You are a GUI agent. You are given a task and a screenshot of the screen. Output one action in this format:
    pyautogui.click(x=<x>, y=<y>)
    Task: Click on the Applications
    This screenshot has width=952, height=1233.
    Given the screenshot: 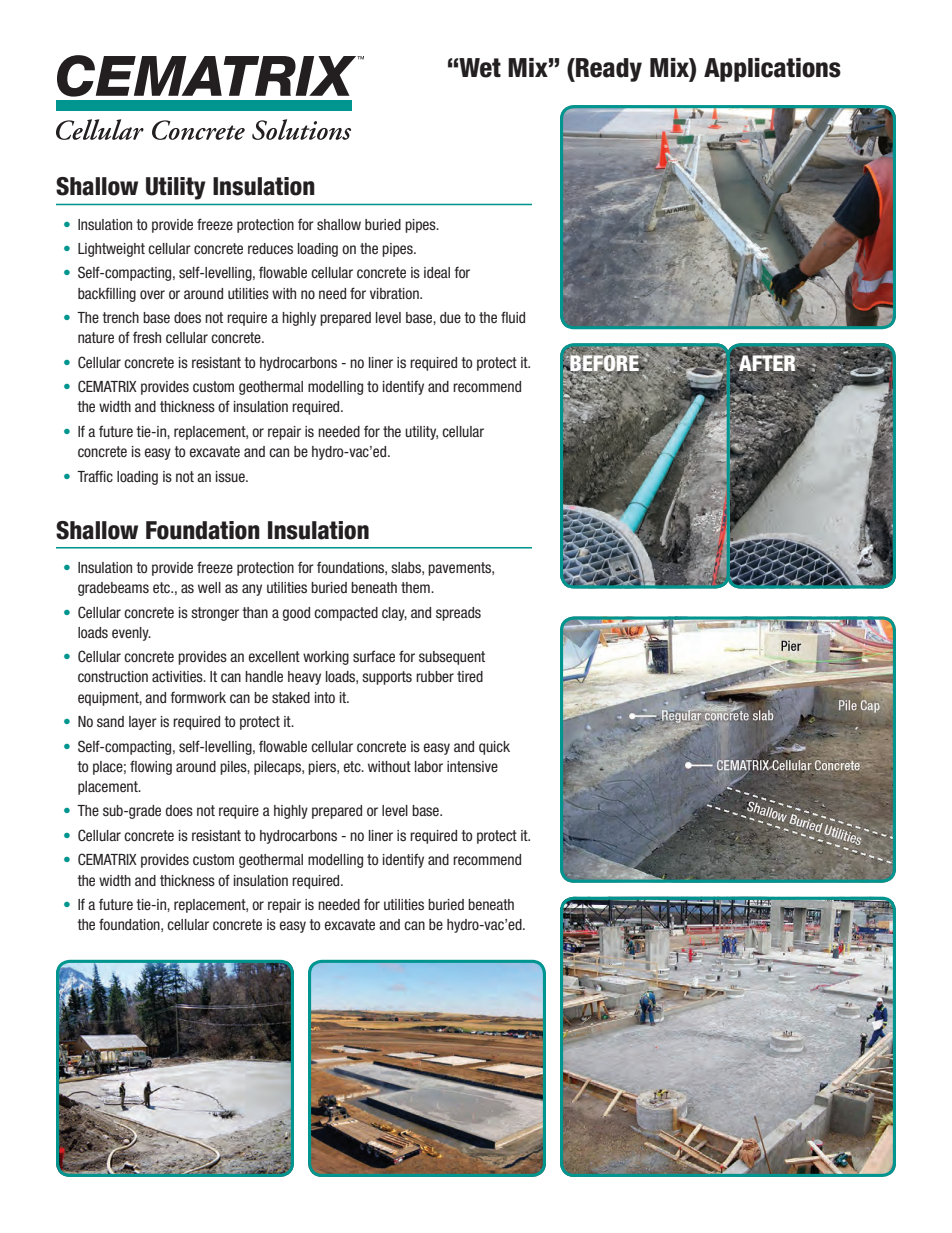 What is the action you would take?
    pyautogui.click(x=772, y=70)
